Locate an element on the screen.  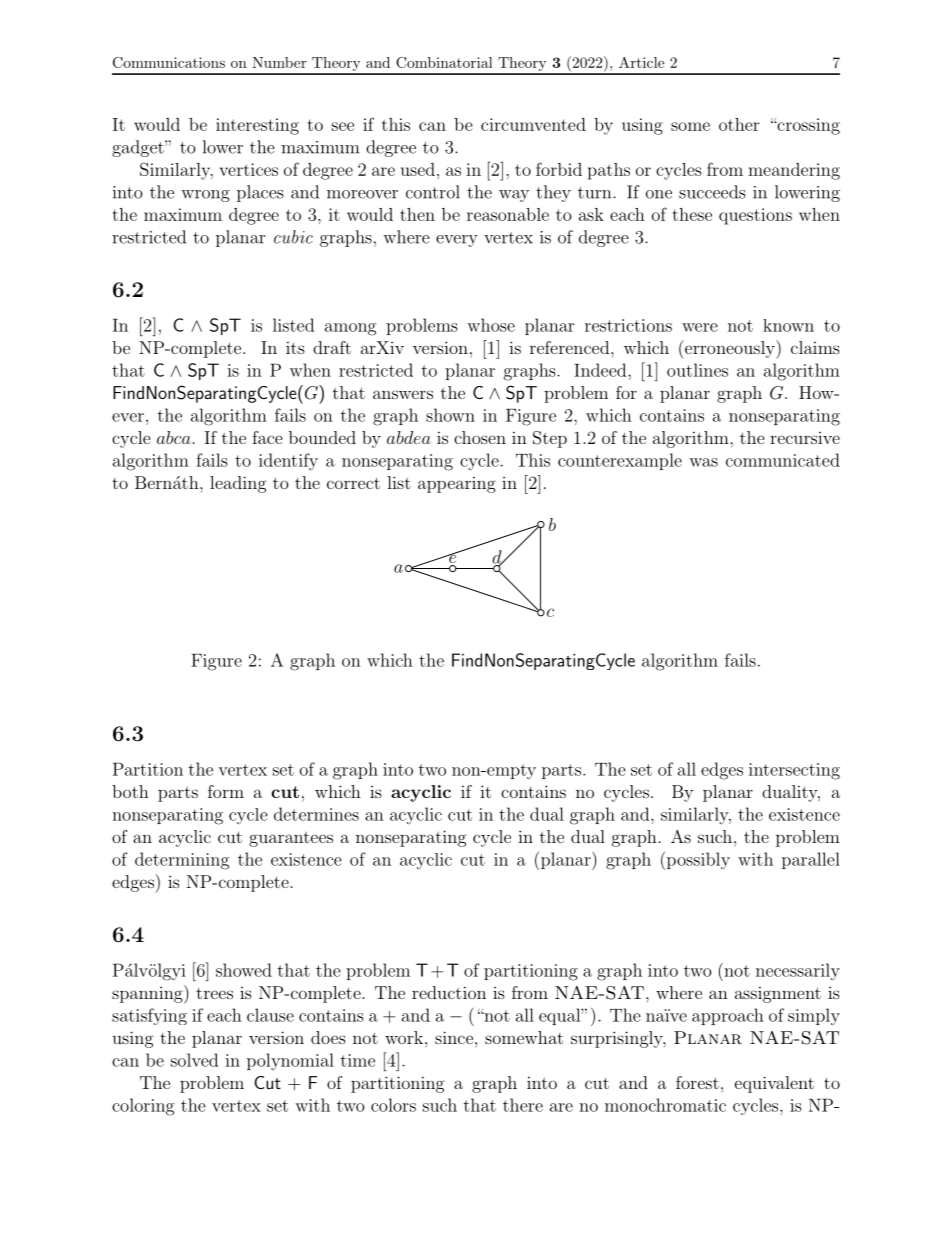
Combinatorial is located at coordinates (444, 62).
